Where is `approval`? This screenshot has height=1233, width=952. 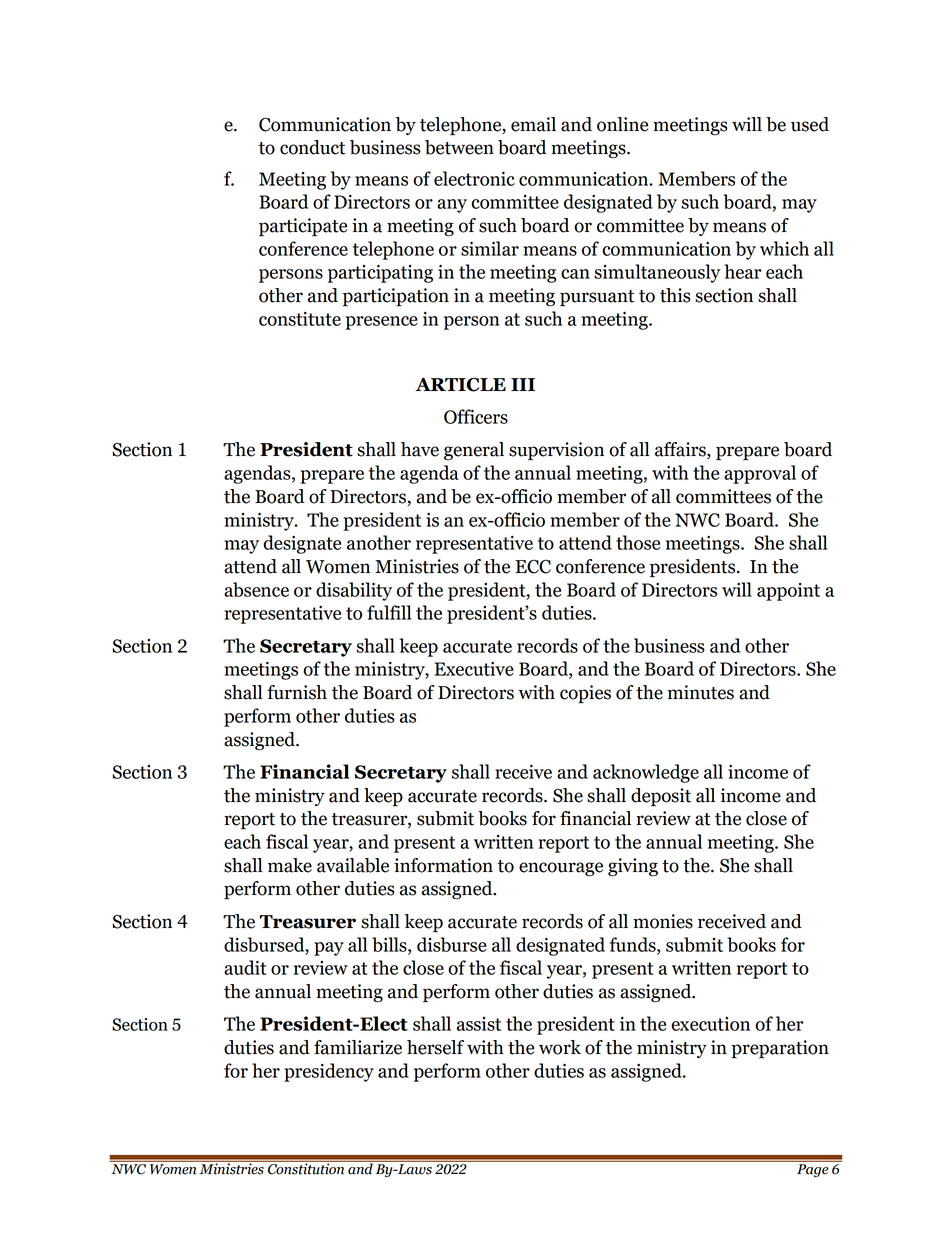 approval is located at coordinates (760, 474).
